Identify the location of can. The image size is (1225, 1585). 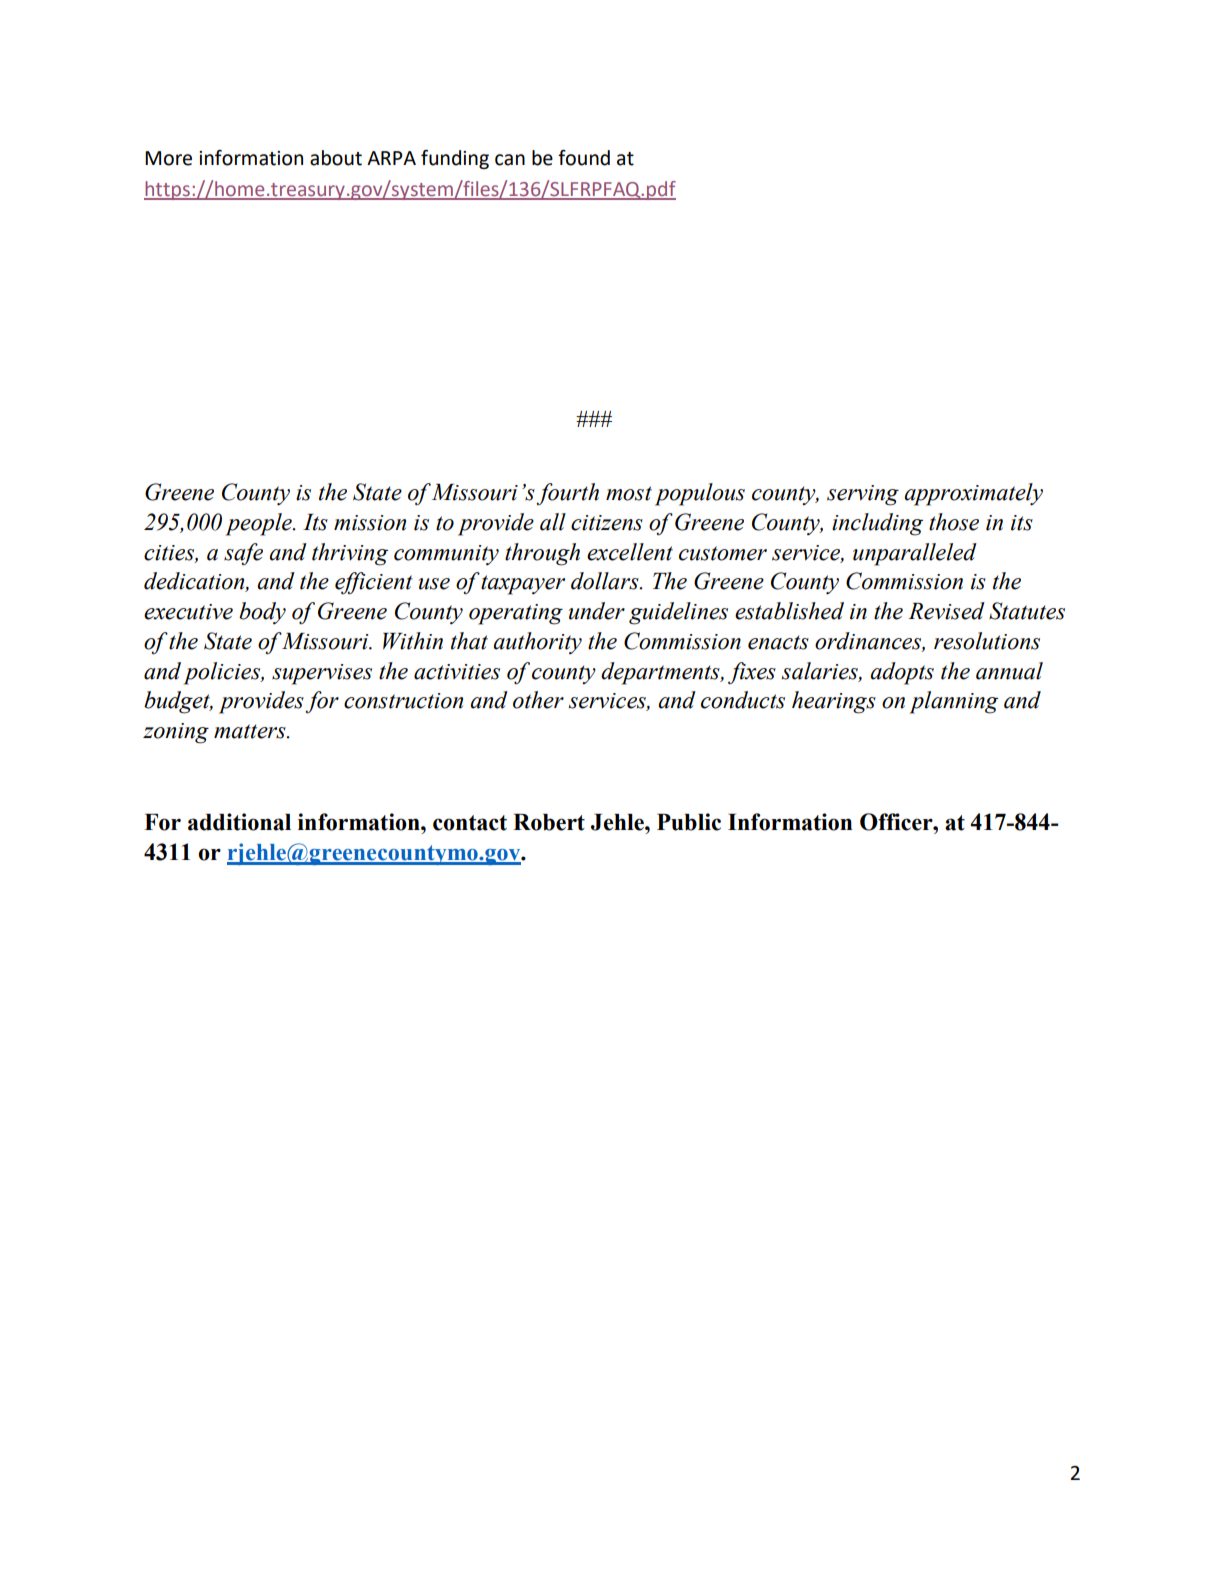
(510, 160).
